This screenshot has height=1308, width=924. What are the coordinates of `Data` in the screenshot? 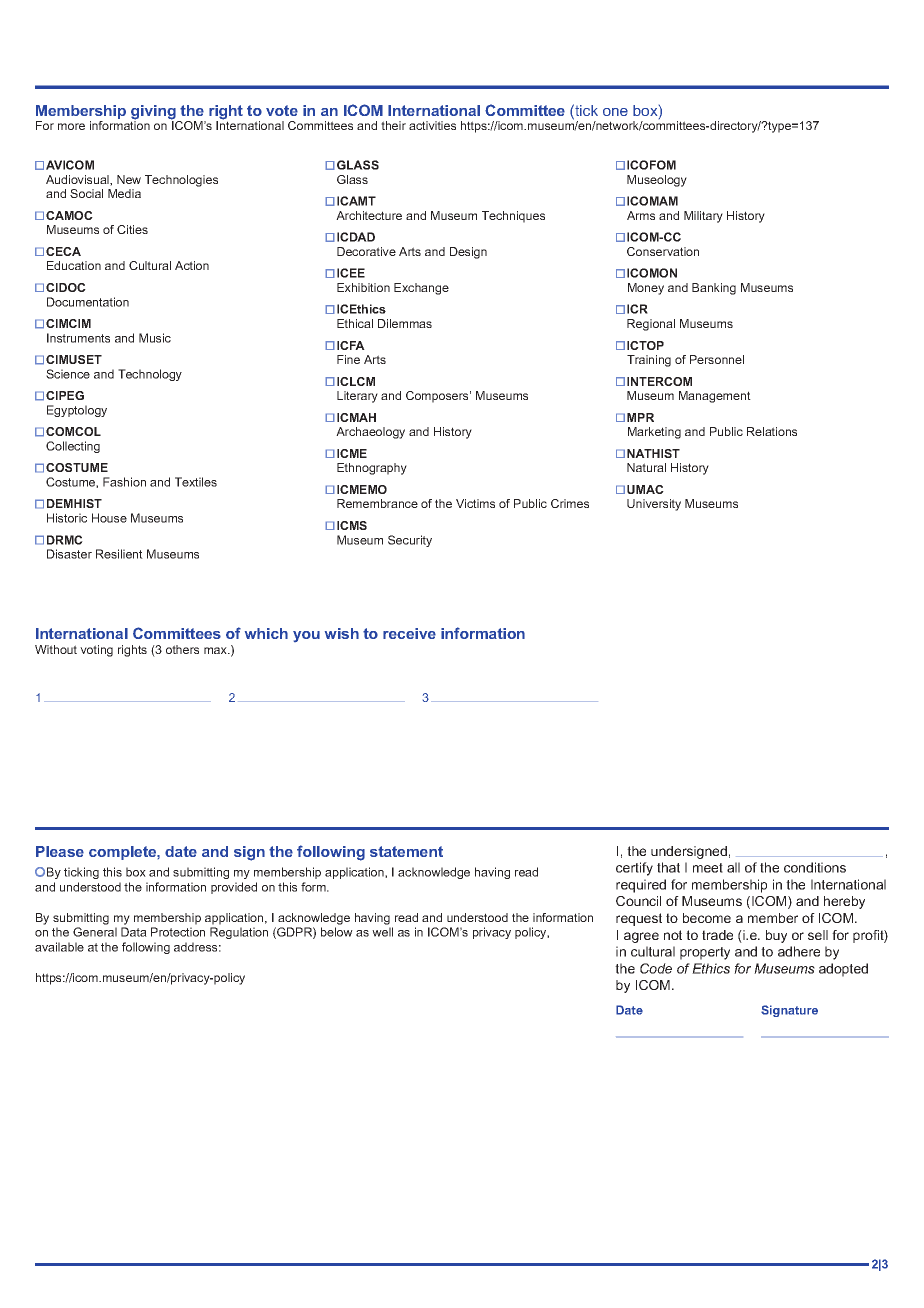 It's located at (134, 932).
